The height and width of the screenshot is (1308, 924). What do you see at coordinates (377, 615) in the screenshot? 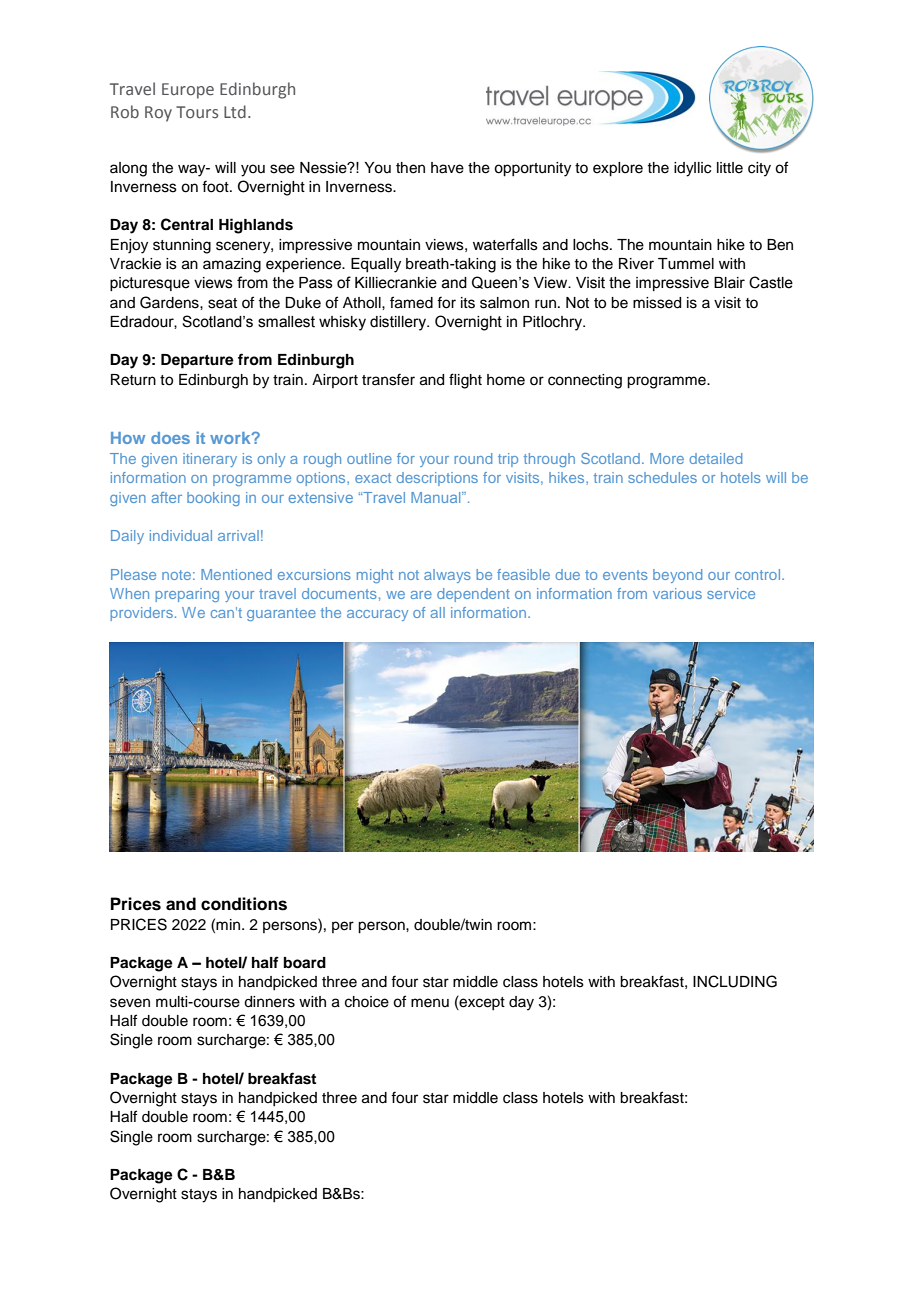
I see `accuracy` at bounding box center [377, 615].
